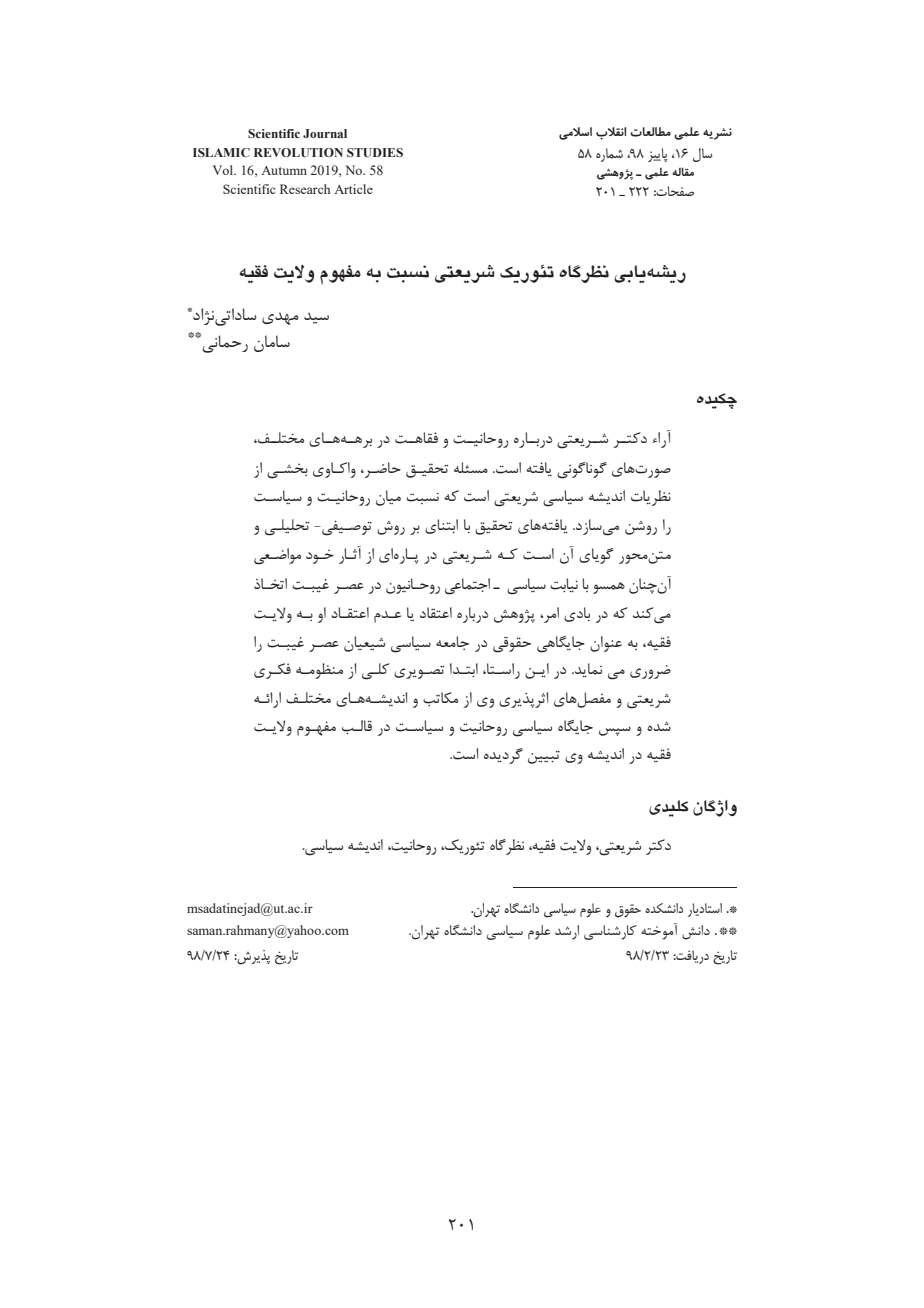  What do you see at coordinates (221, 152) in the page?
I see `ISLAMIC` at bounding box center [221, 152].
